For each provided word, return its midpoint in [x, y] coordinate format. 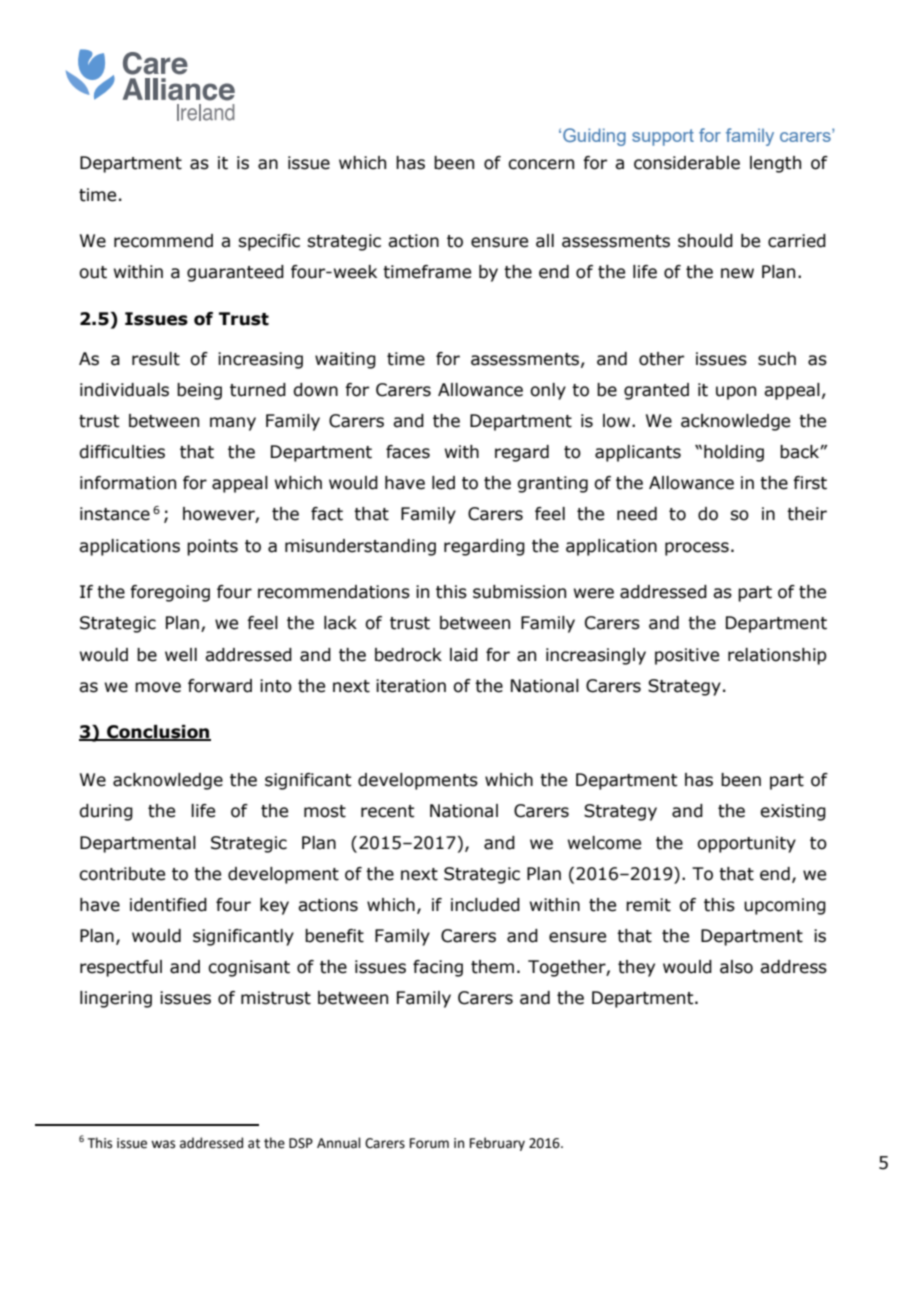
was [163, 1144]
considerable [687, 163]
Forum [429, 1143]
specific [269, 242]
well [181, 655]
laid [464, 655]
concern [541, 164]
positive [687, 656]
